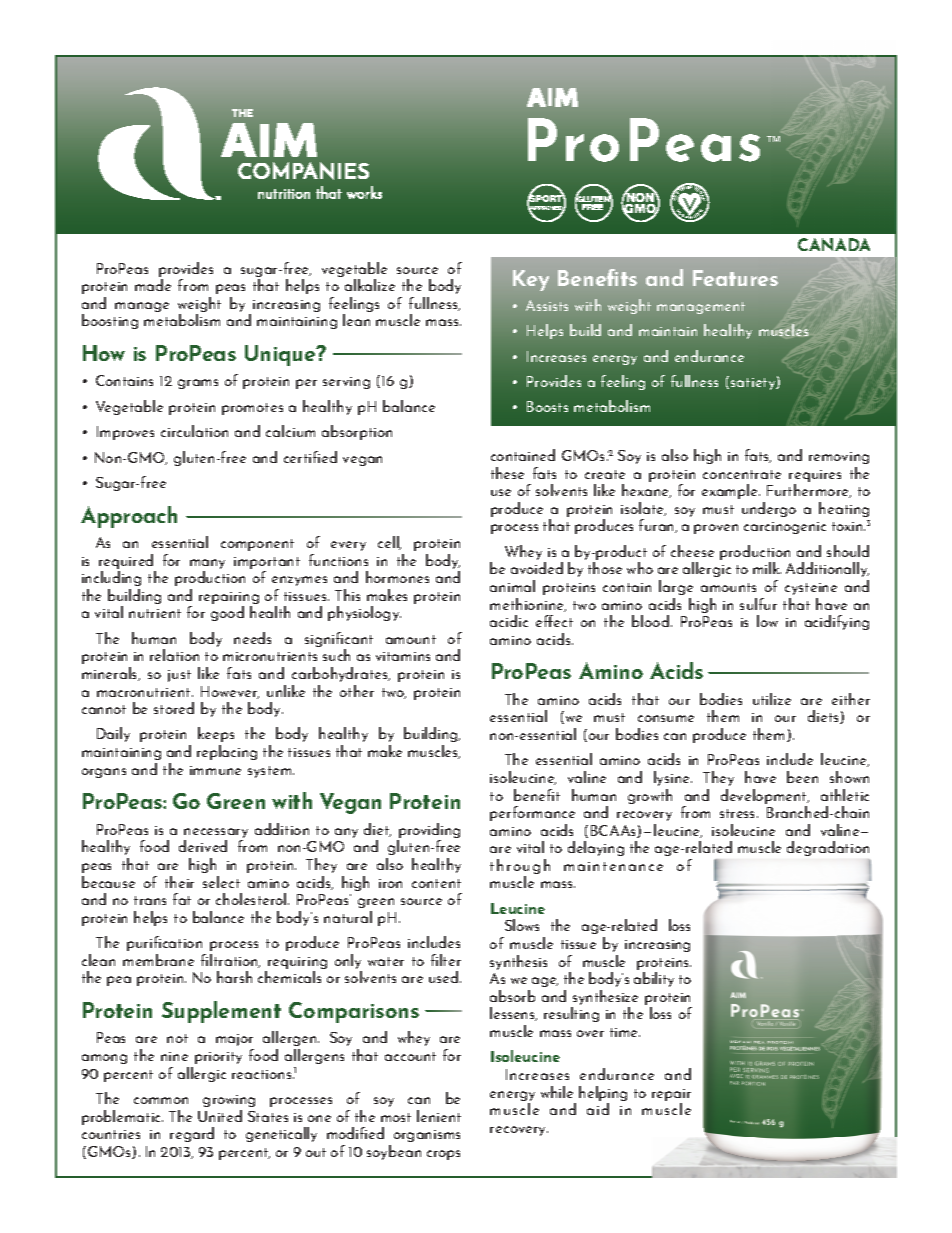 Image resolution: width=952 pixels, height=1233 pixels. What do you see at coordinates (507, 473) in the screenshot?
I see `these` at bounding box center [507, 473].
